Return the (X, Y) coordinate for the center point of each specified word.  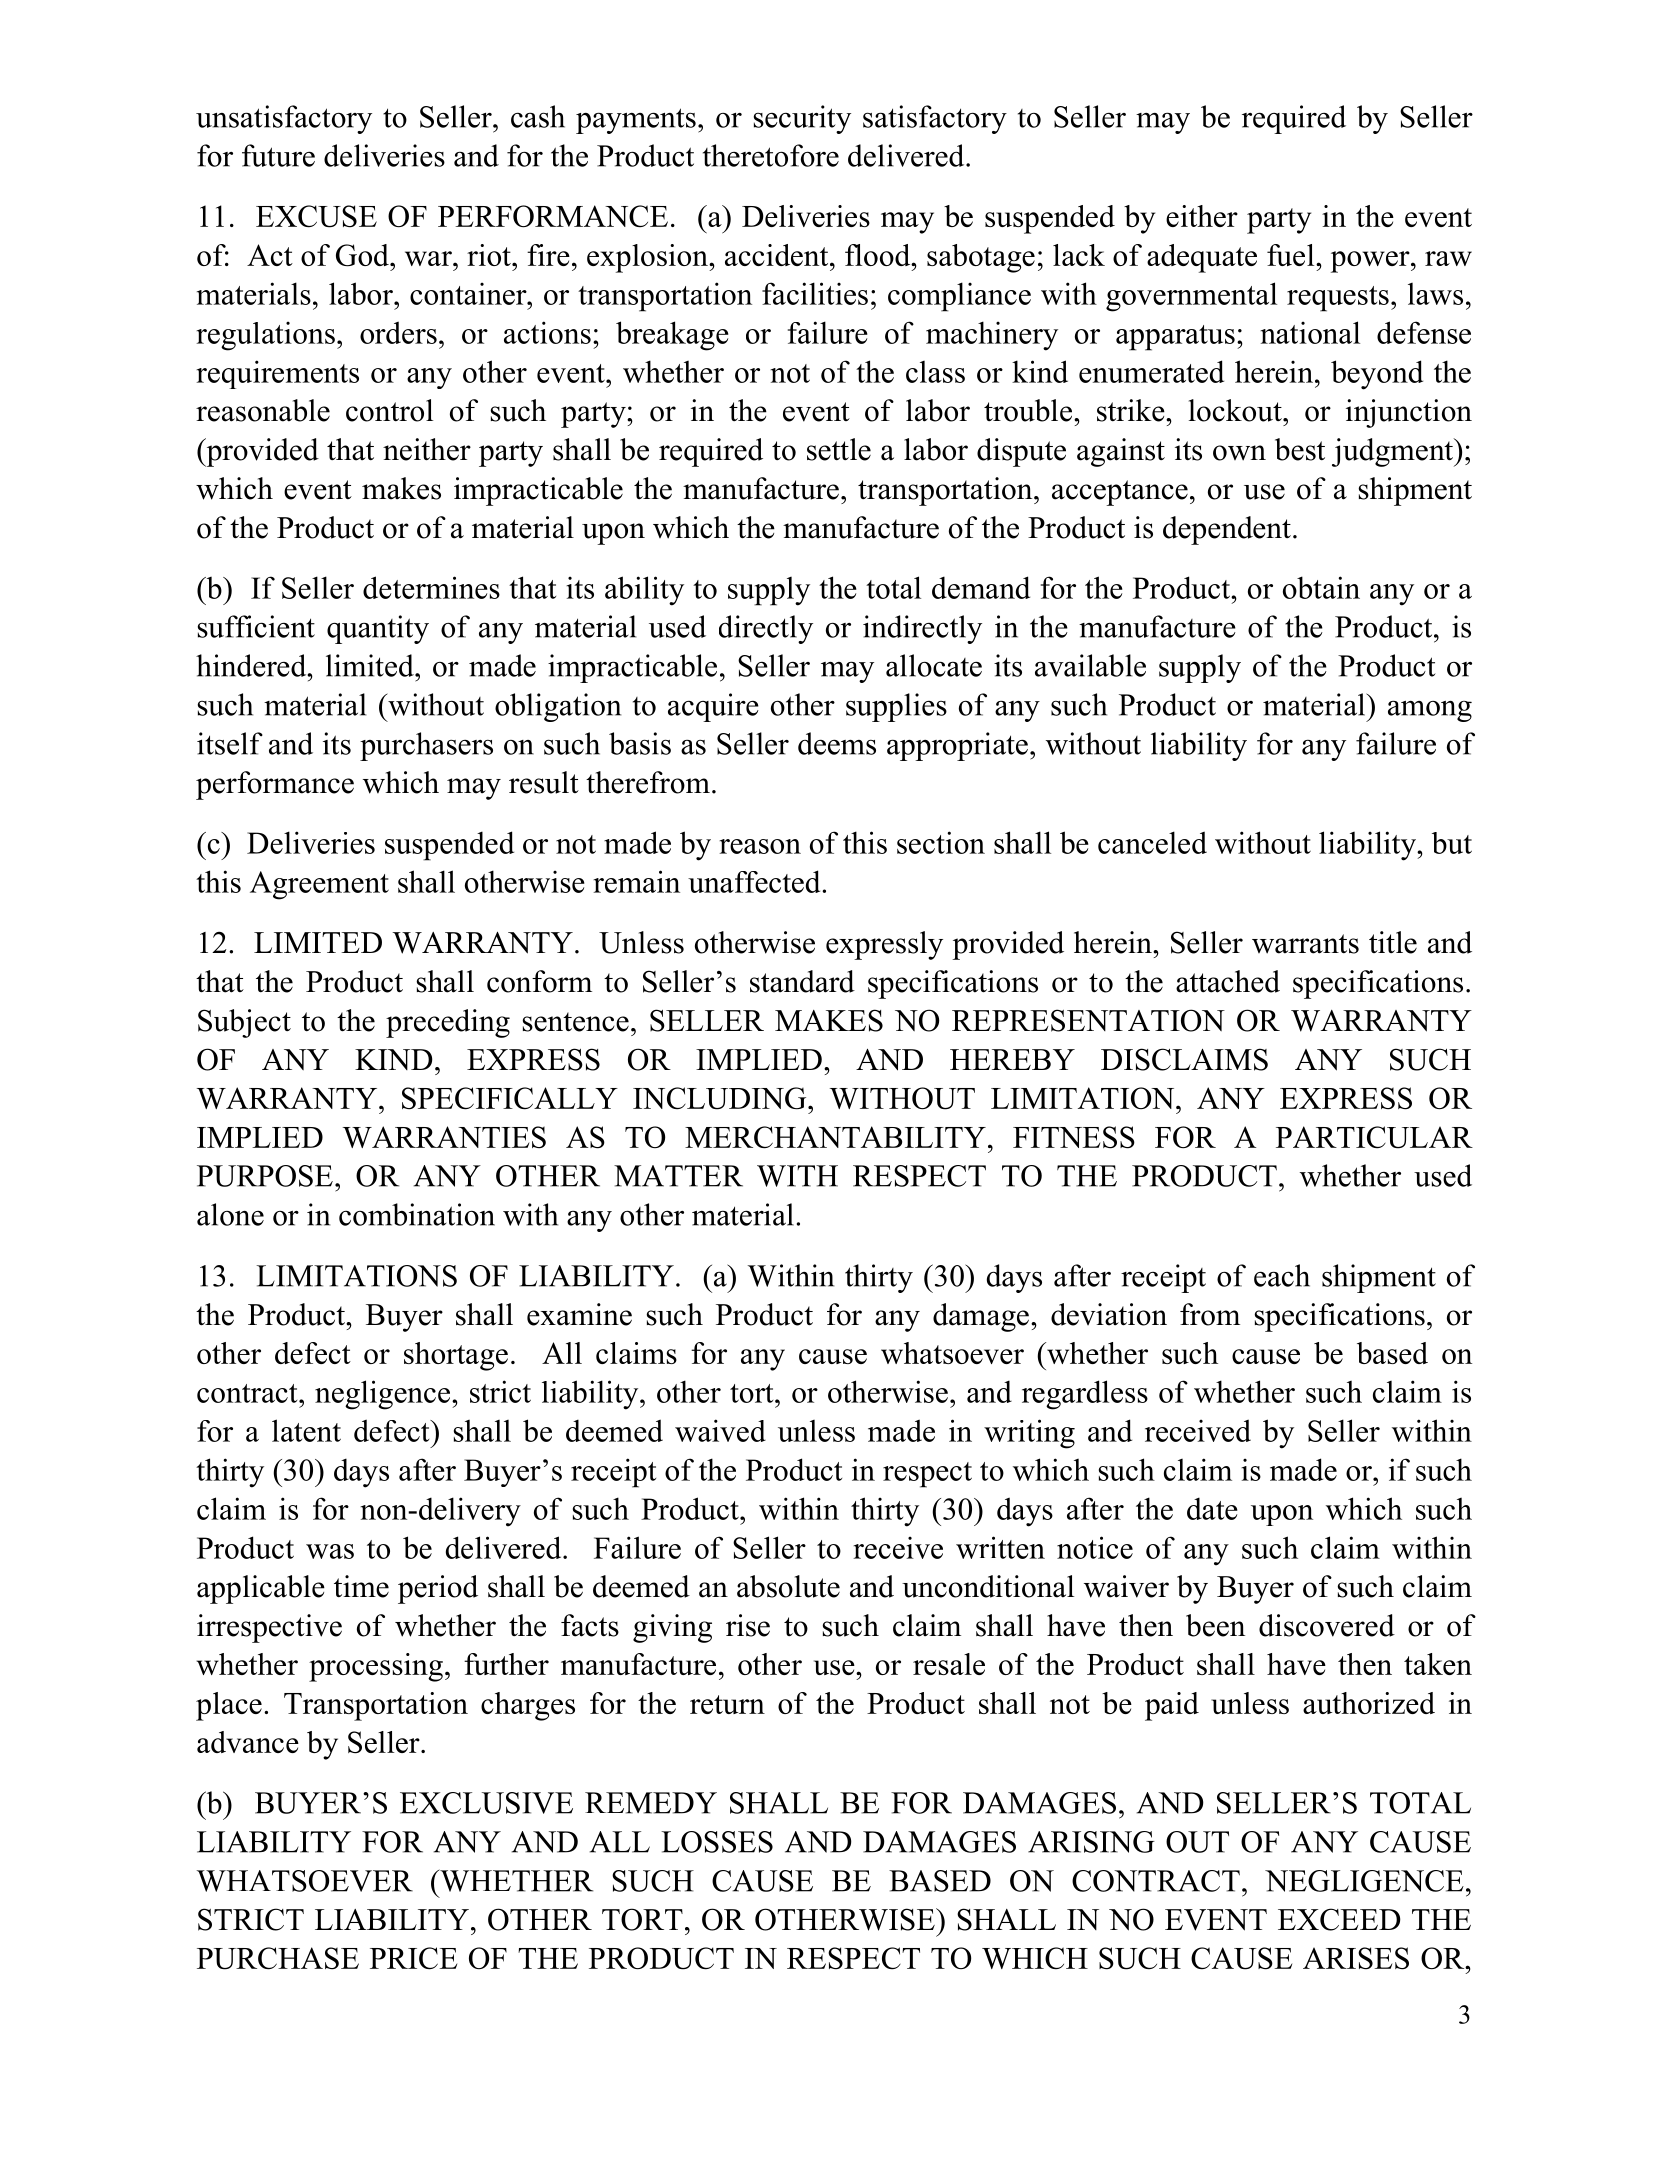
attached (1228, 981)
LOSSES (717, 1842)
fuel (1292, 255)
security (802, 119)
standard (802, 981)
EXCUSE (316, 216)
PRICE (413, 1958)
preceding (448, 1023)
